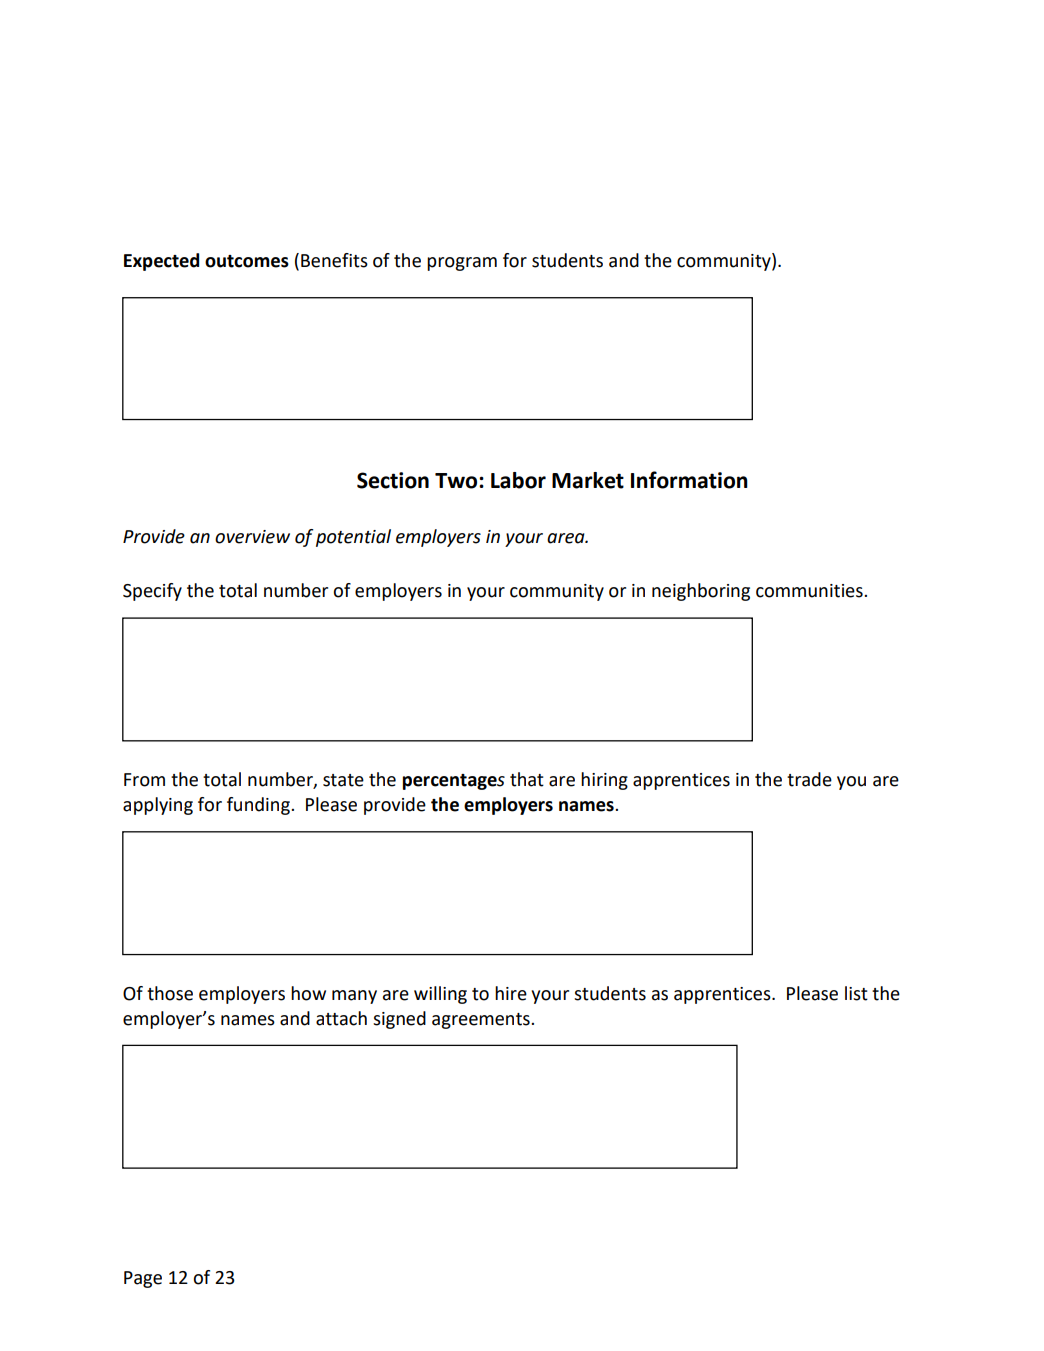  What do you see at coordinates (527, 779) in the page?
I see `that` at bounding box center [527, 779].
